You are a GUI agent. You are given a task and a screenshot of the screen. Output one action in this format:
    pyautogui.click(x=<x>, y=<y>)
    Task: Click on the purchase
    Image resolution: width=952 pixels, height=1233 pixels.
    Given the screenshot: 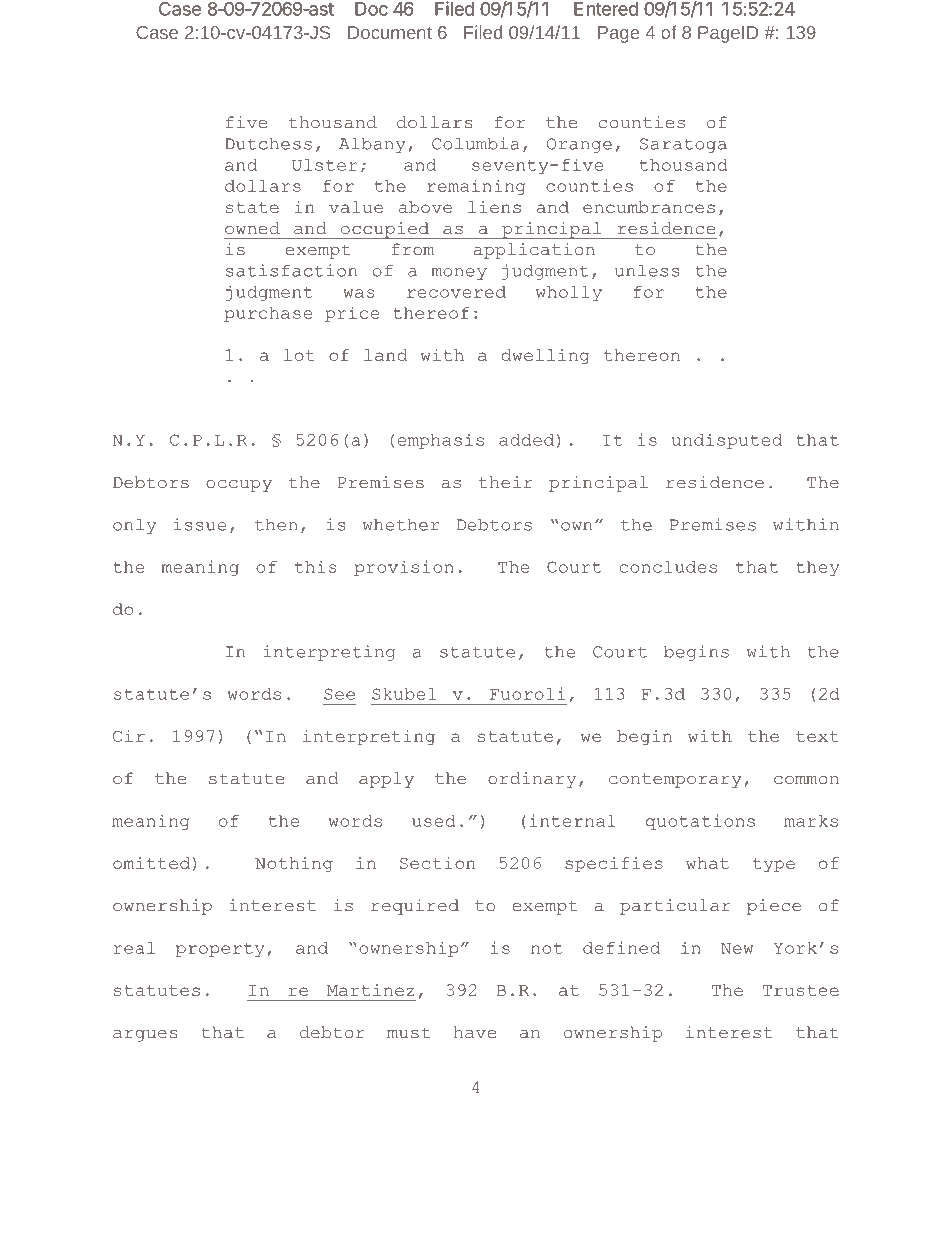 What is the action you would take?
    pyautogui.click(x=268, y=314)
